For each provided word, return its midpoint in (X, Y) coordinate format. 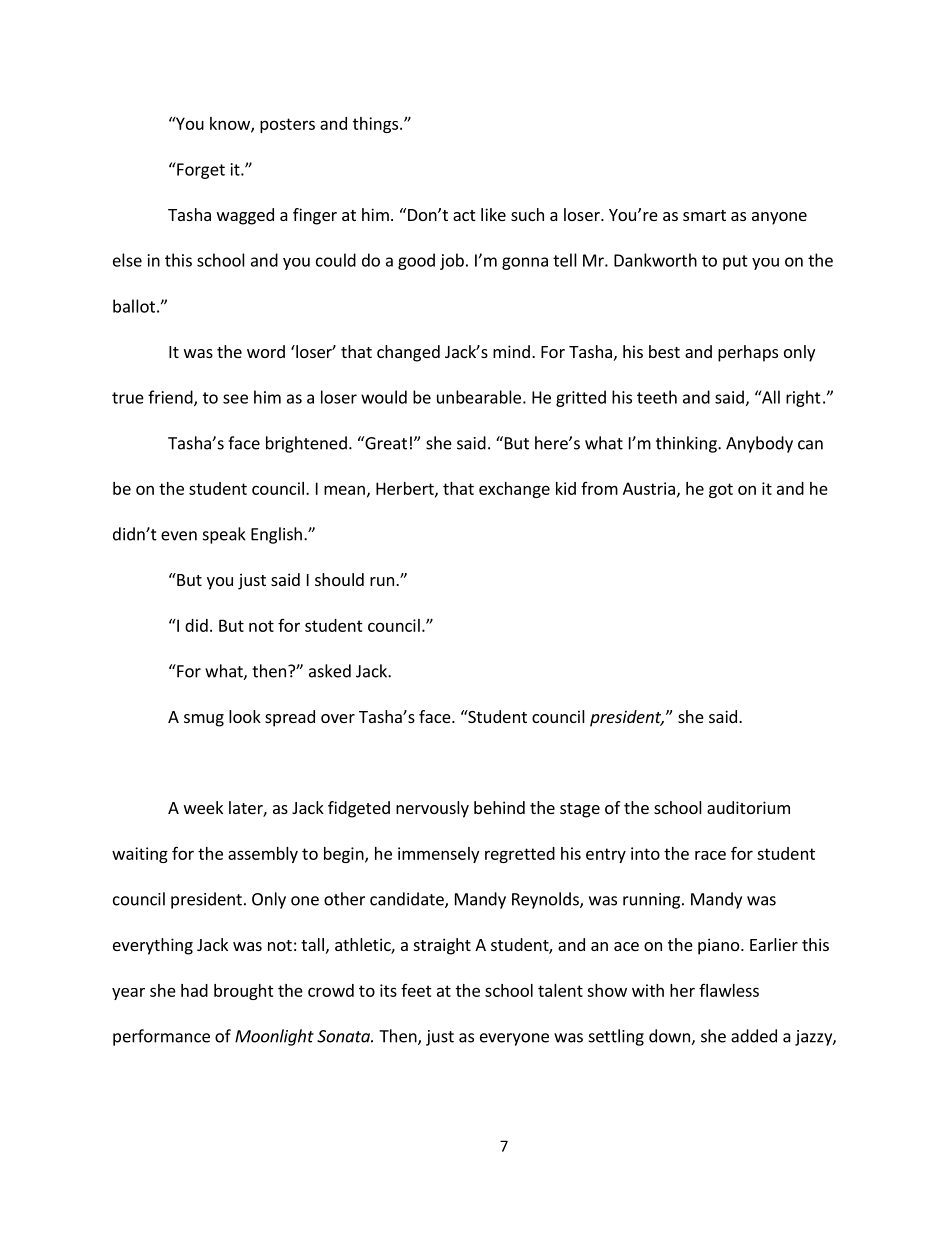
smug (204, 720)
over (338, 718)
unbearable (479, 397)
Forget (200, 170)
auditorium (748, 807)
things (375, 125)
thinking (687, 444)
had (194, 990)
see (235, 399)
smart (704, 215)
